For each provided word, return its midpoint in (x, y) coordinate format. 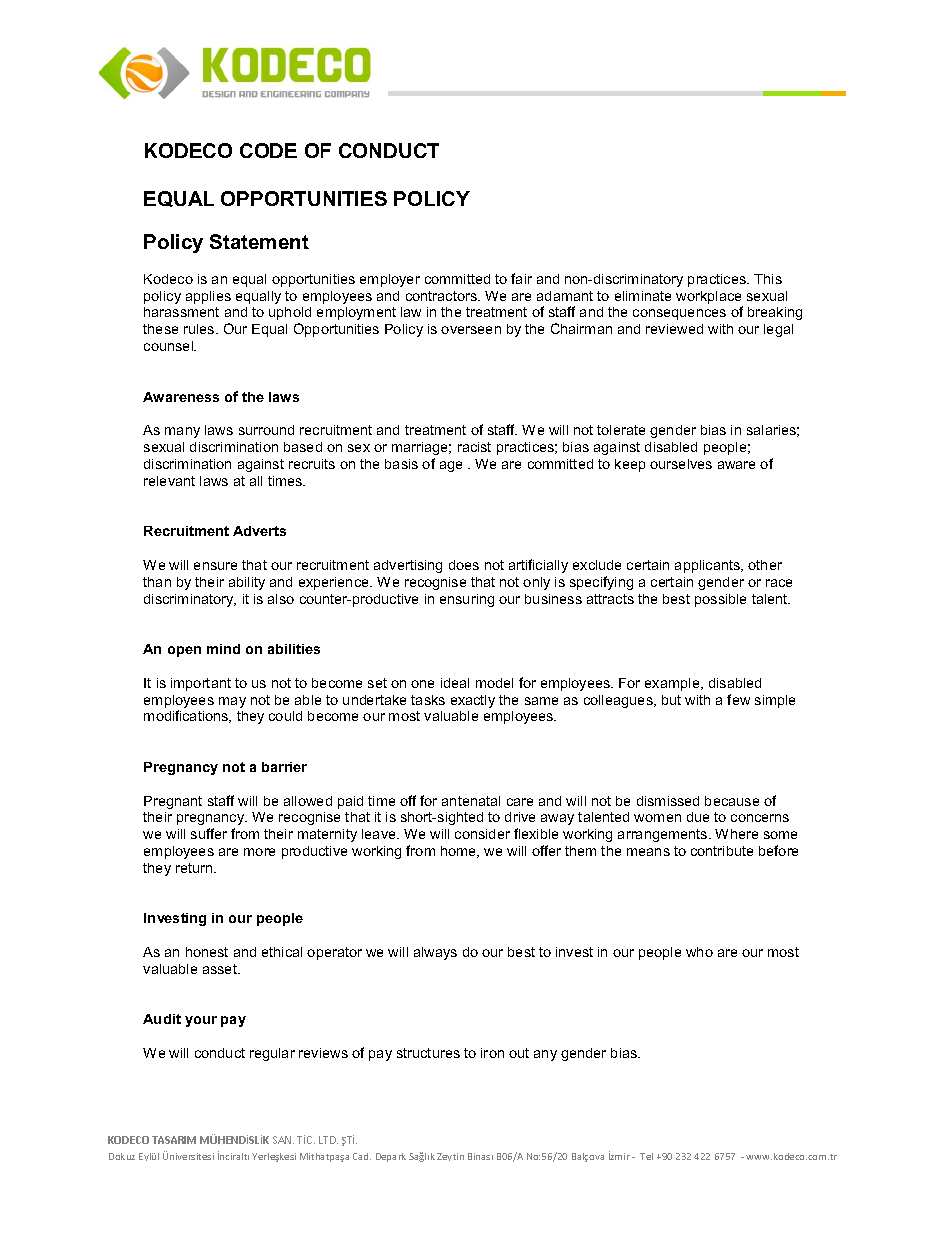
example (673, 684)
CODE (268, 150)
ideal (455, 683)
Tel (646, 1156)
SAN (283, 1140)
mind (223, 649)
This (768, 279)
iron (492, 1053)
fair (521, 278)
